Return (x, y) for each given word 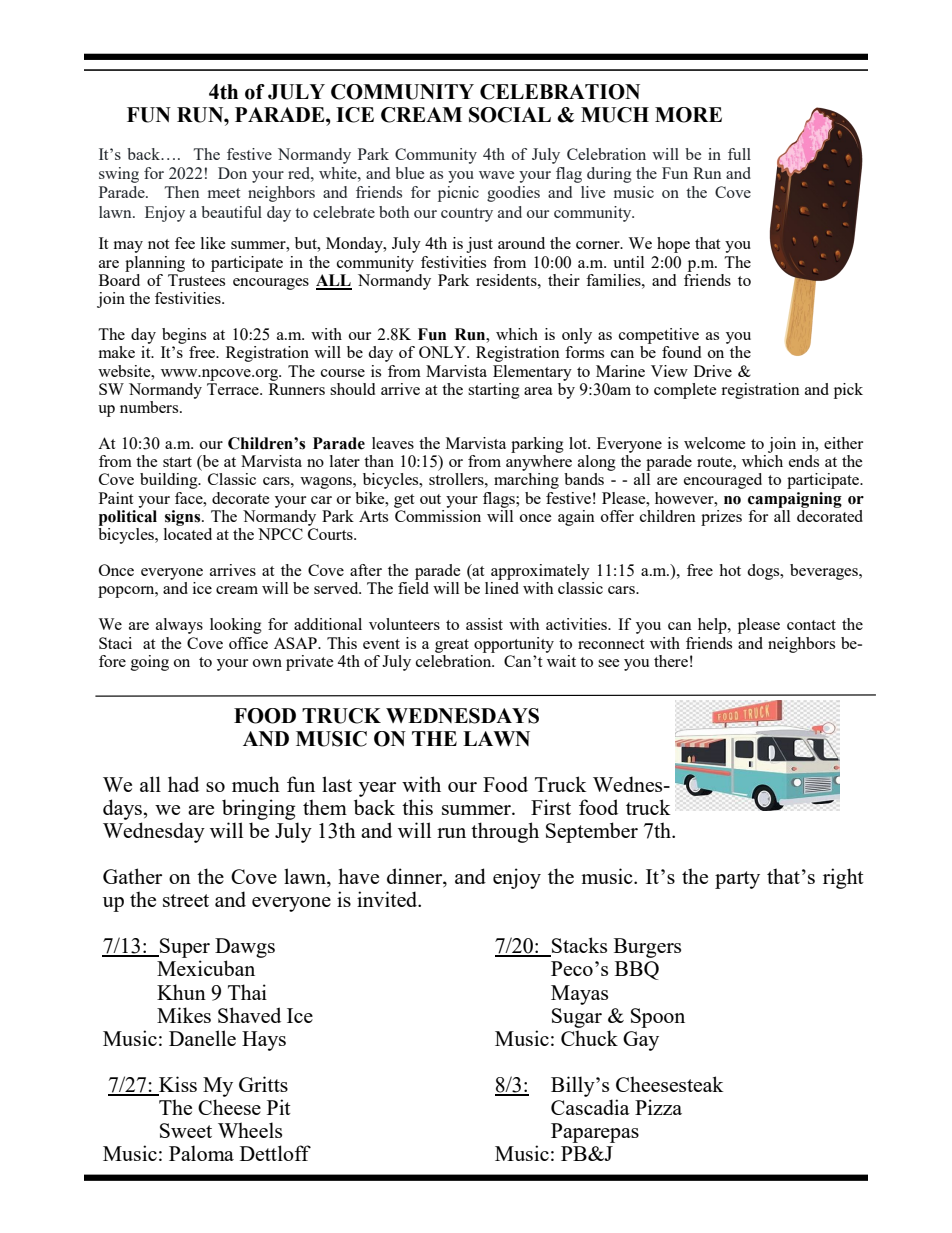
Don (232, 173)
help (713, 626)
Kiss (177, 1085)
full (739, 154)
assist (484, 624)
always (179, 626)
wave (496, 175)
